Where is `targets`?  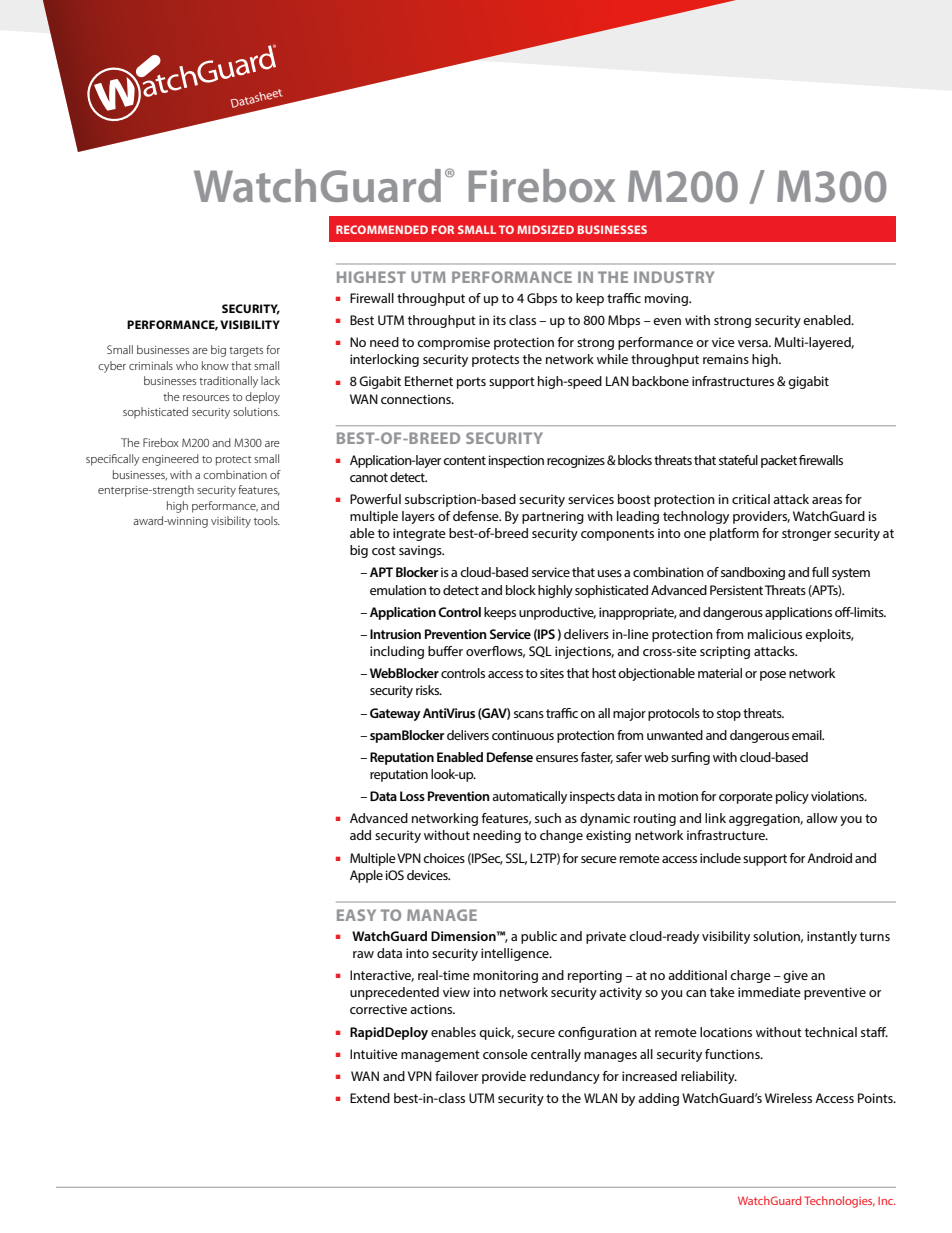 targets is located at coordinates (246, 352).
